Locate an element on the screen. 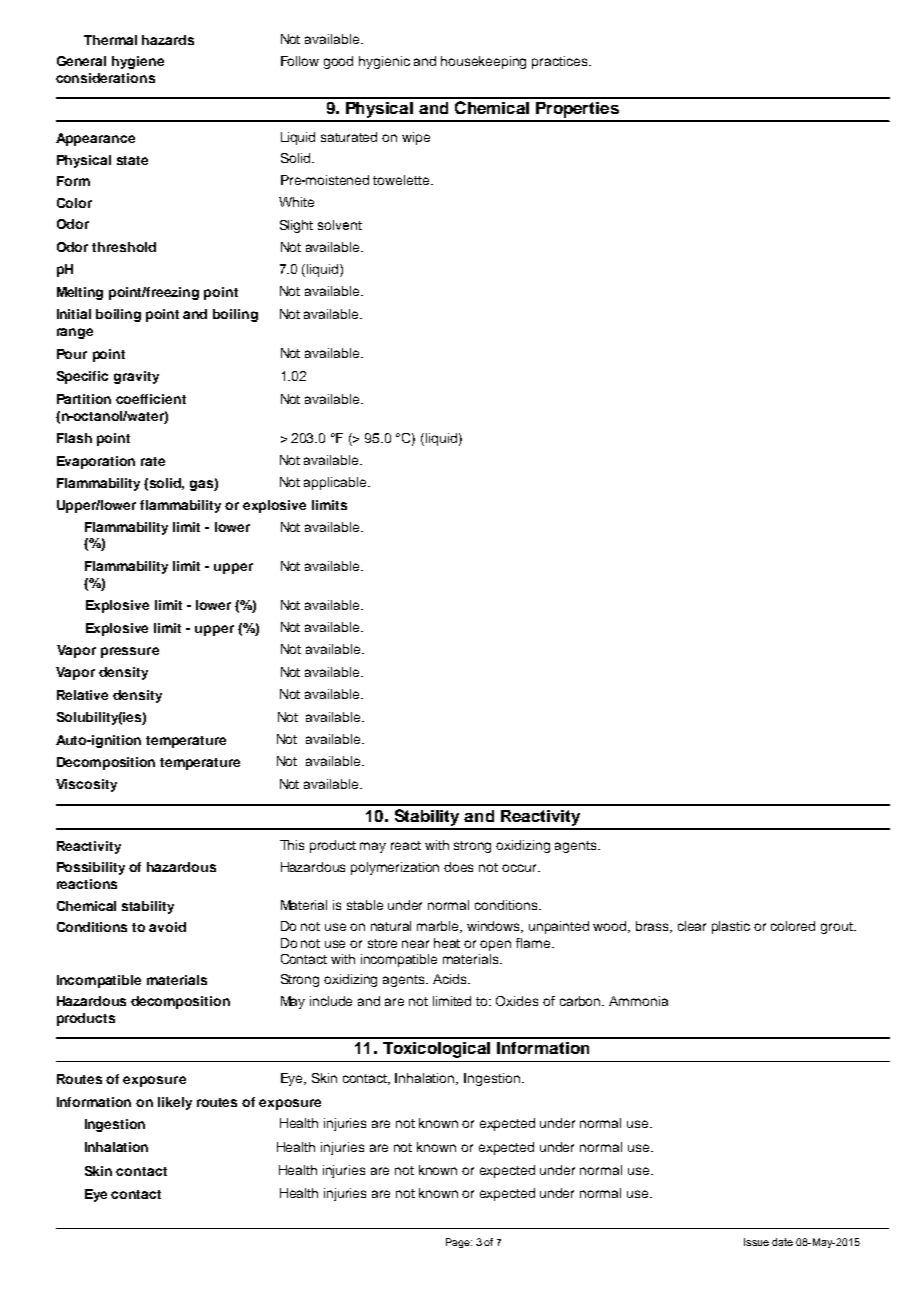 This screenshot has width=924, height=1309. likely is located at coordinates (175, 1103).
